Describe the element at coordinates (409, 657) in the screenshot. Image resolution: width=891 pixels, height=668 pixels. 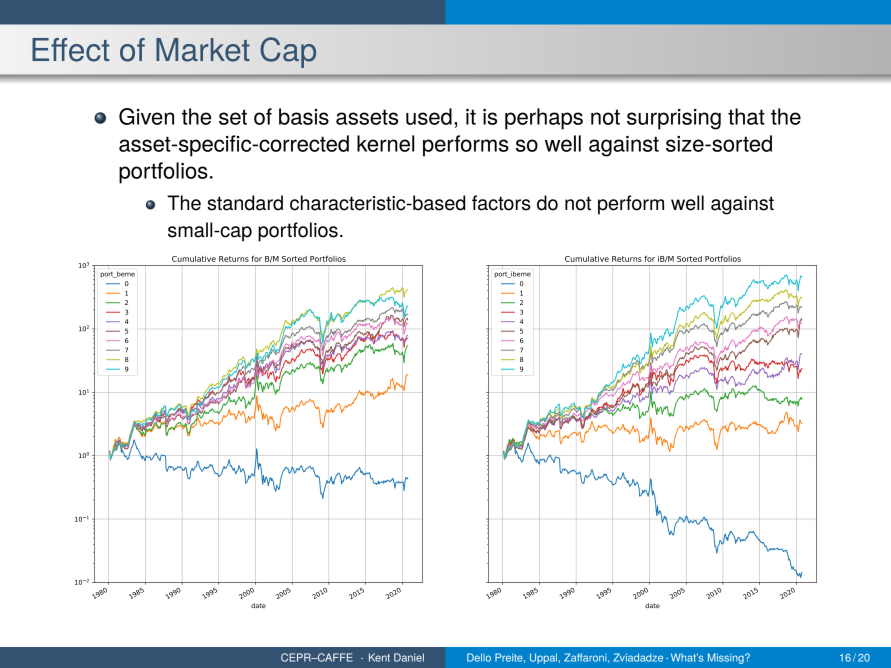
I see `Daniel` at that location.
